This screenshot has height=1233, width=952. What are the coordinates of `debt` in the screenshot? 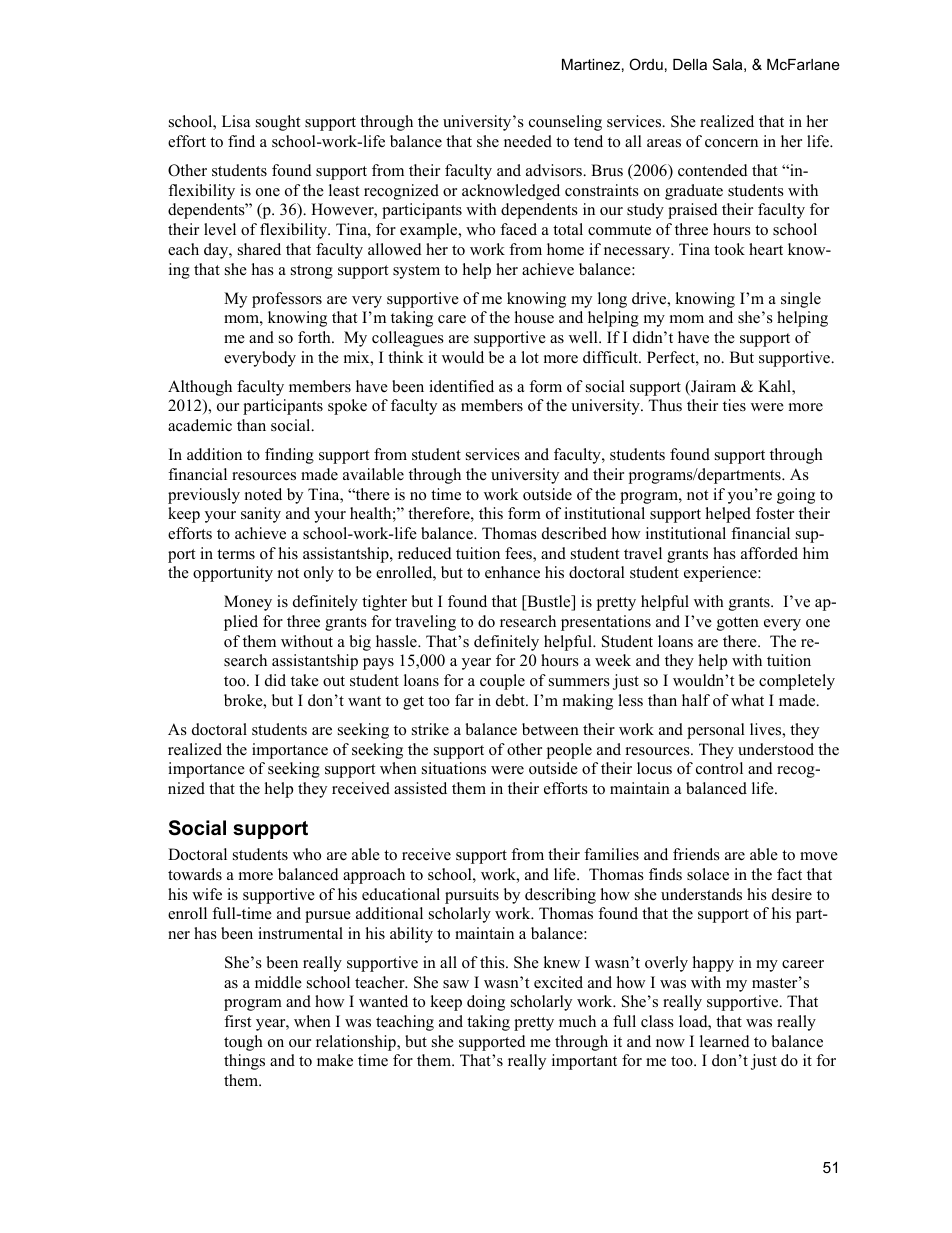 It's located at (511, 700).
